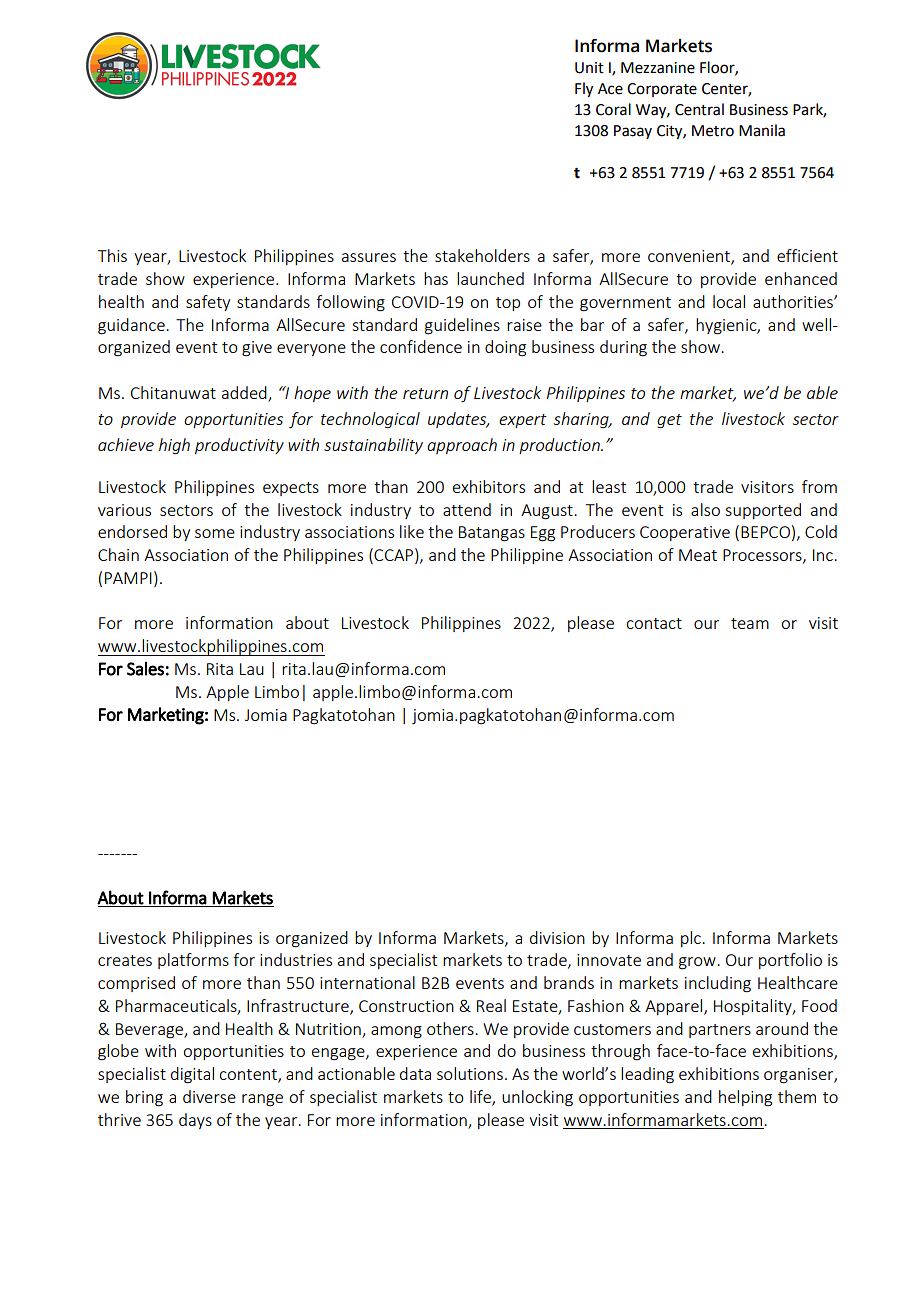 The image size is (924, 1308). Describe the element at coordinates (112, 255) in the image. I see `This` at that location.
